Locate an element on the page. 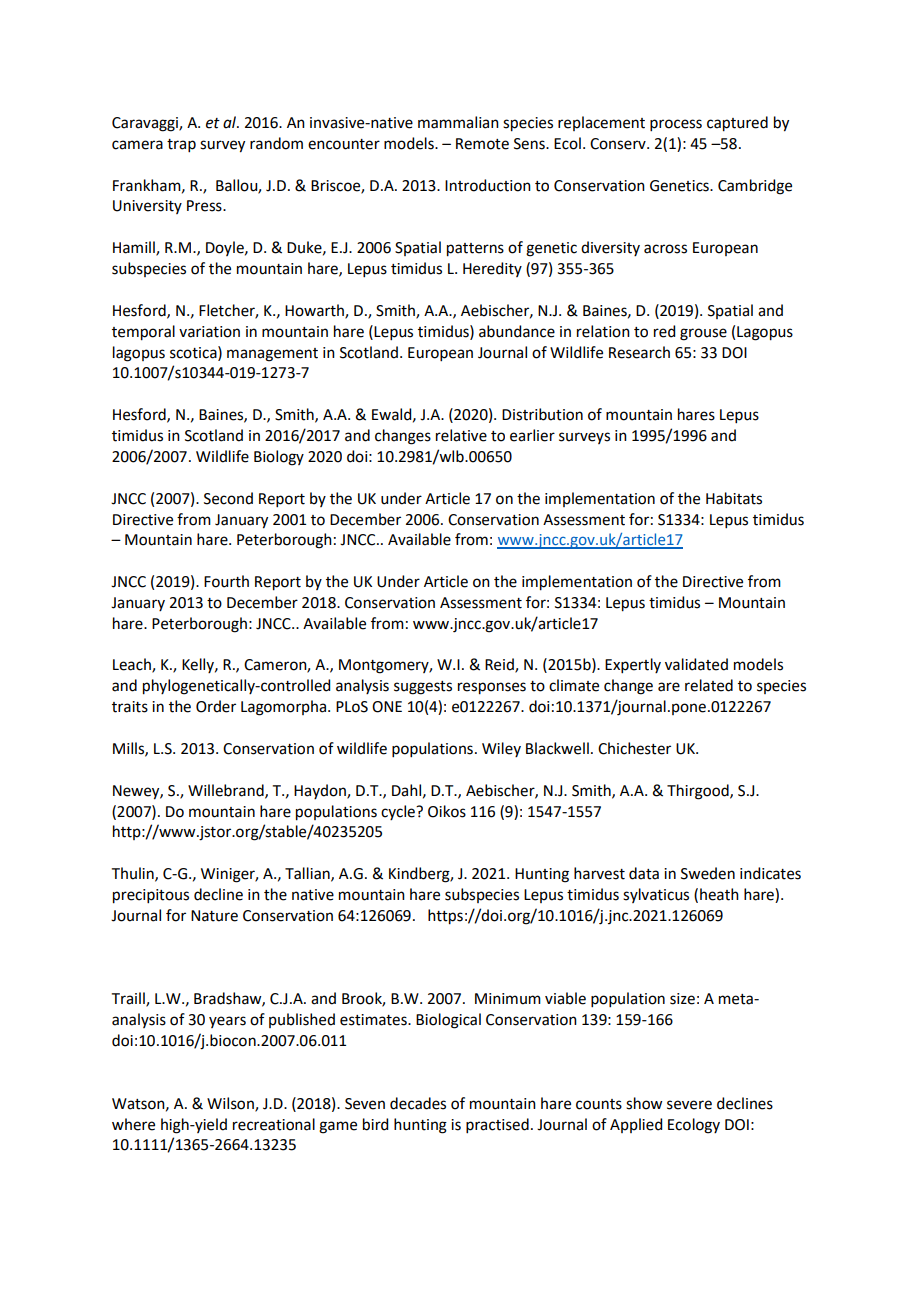 The height and width of the page is (1308, 924). Wilson is located at coordinates (231, 1104).
